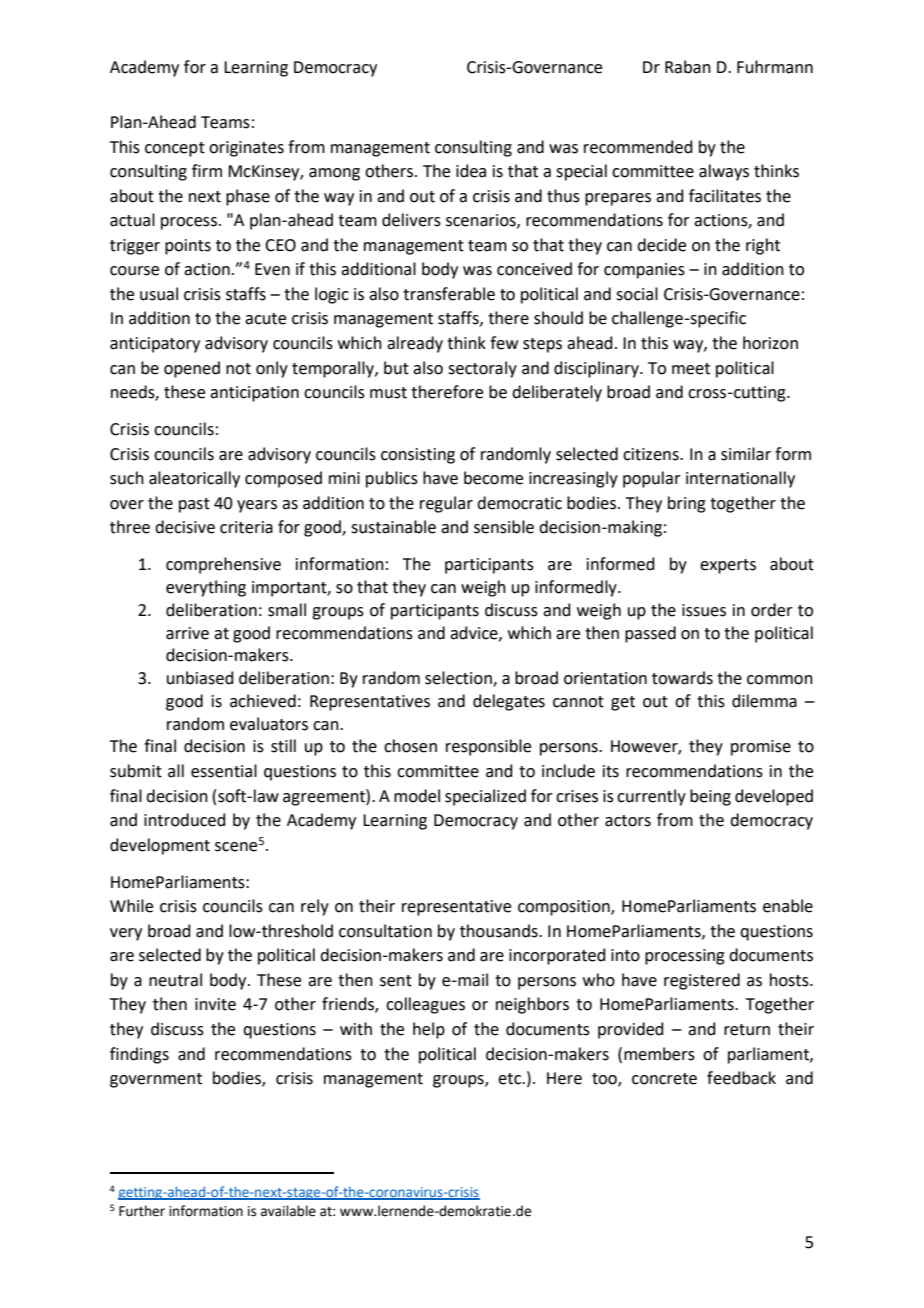 Image resolution: width=924 pixels, height=1308 pixels. I want to click on similar, so click(746, 454).
